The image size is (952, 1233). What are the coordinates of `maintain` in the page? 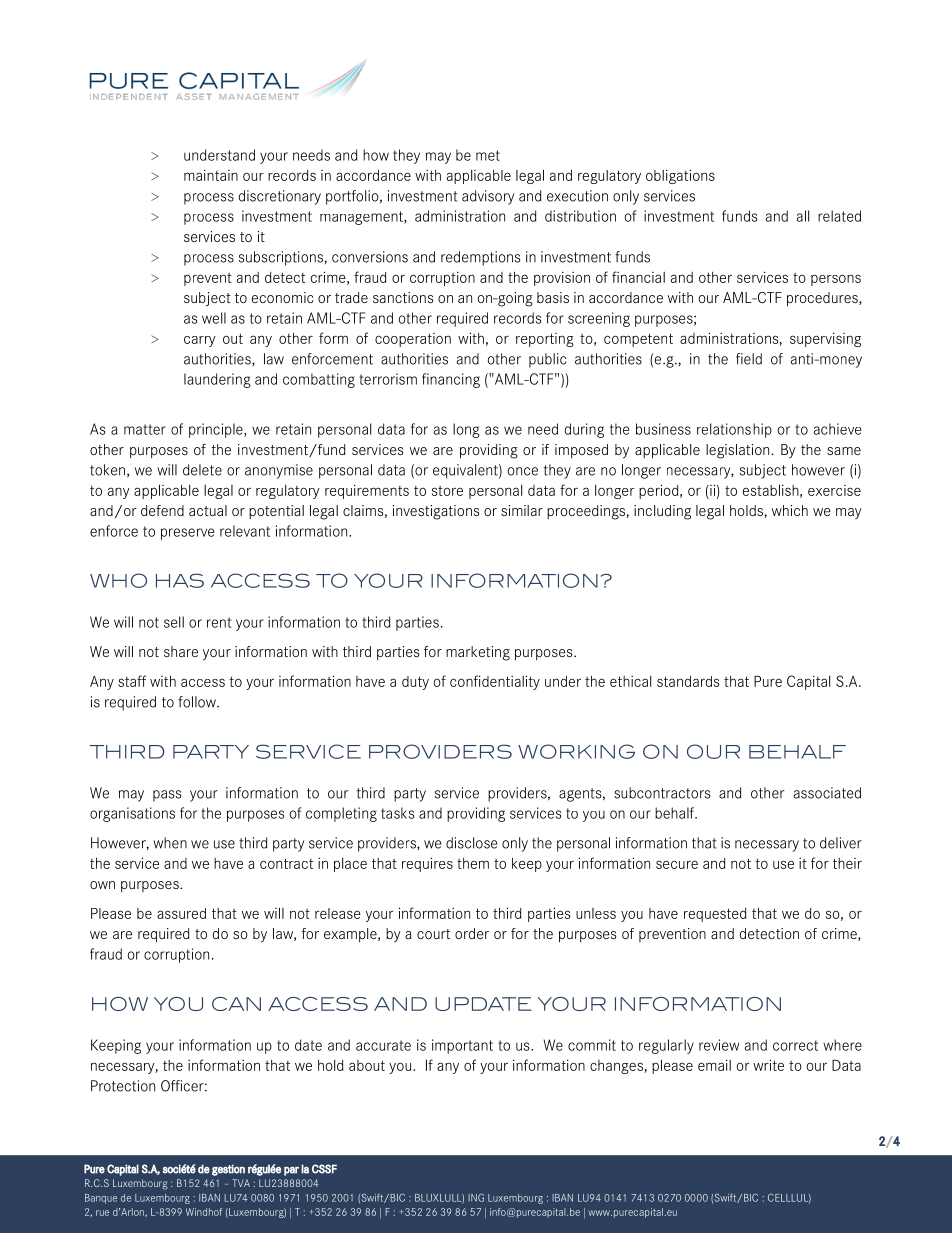 It's located at (211, 175).
